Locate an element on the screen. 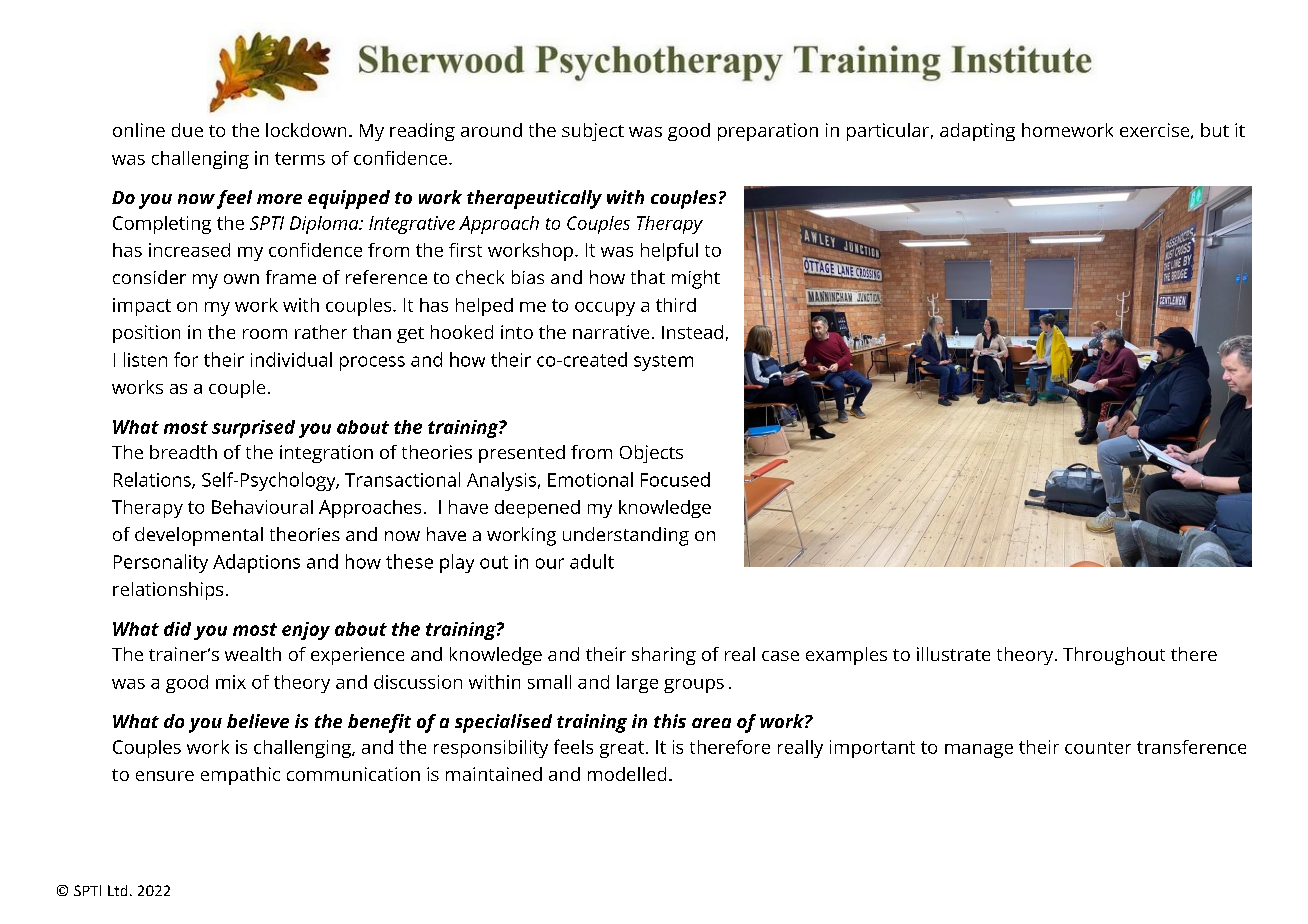 This screenshot has width=1308, height=924. Instead is located at coordinates (692, 332).
